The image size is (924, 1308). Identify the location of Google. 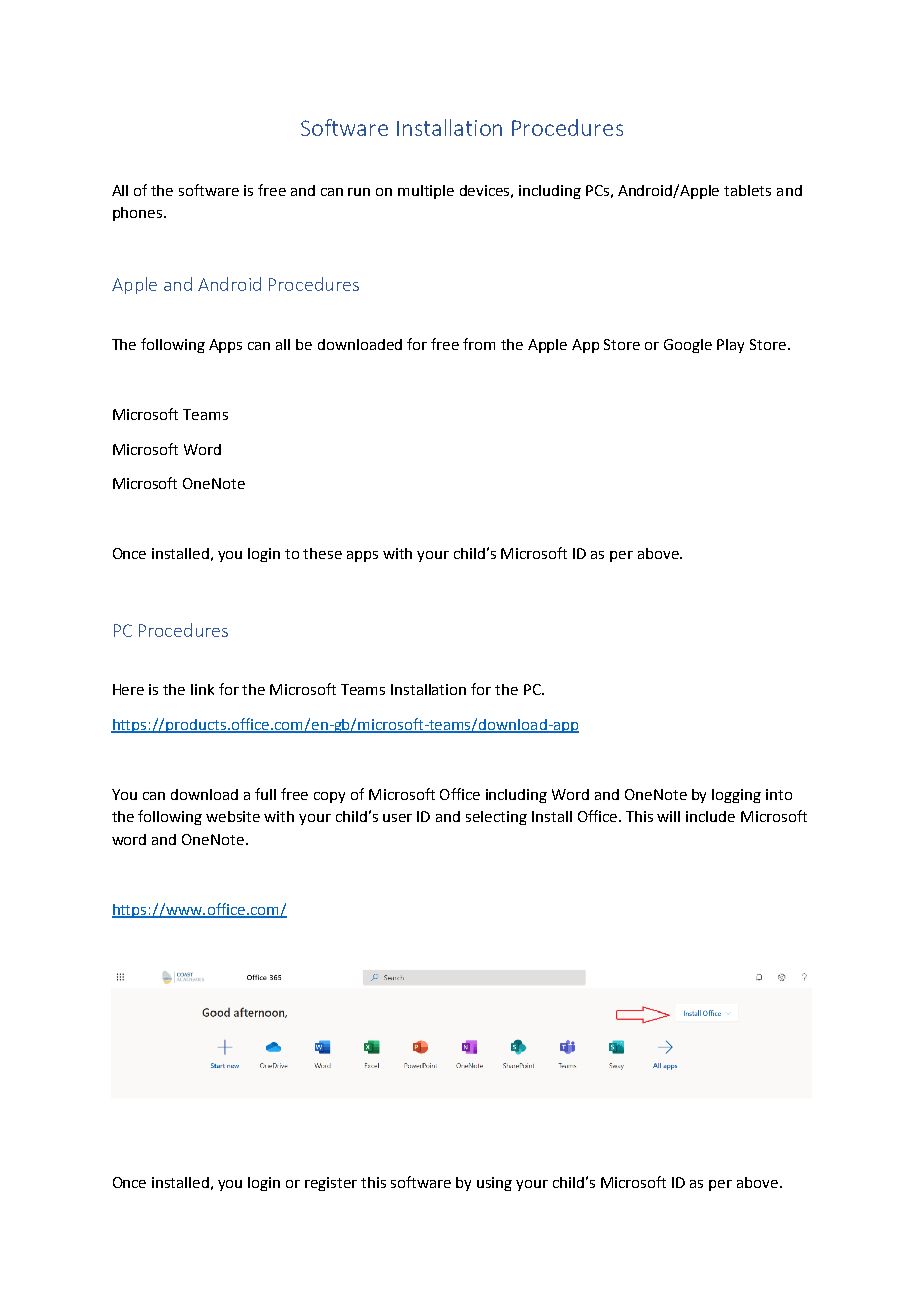
(688, 346).
